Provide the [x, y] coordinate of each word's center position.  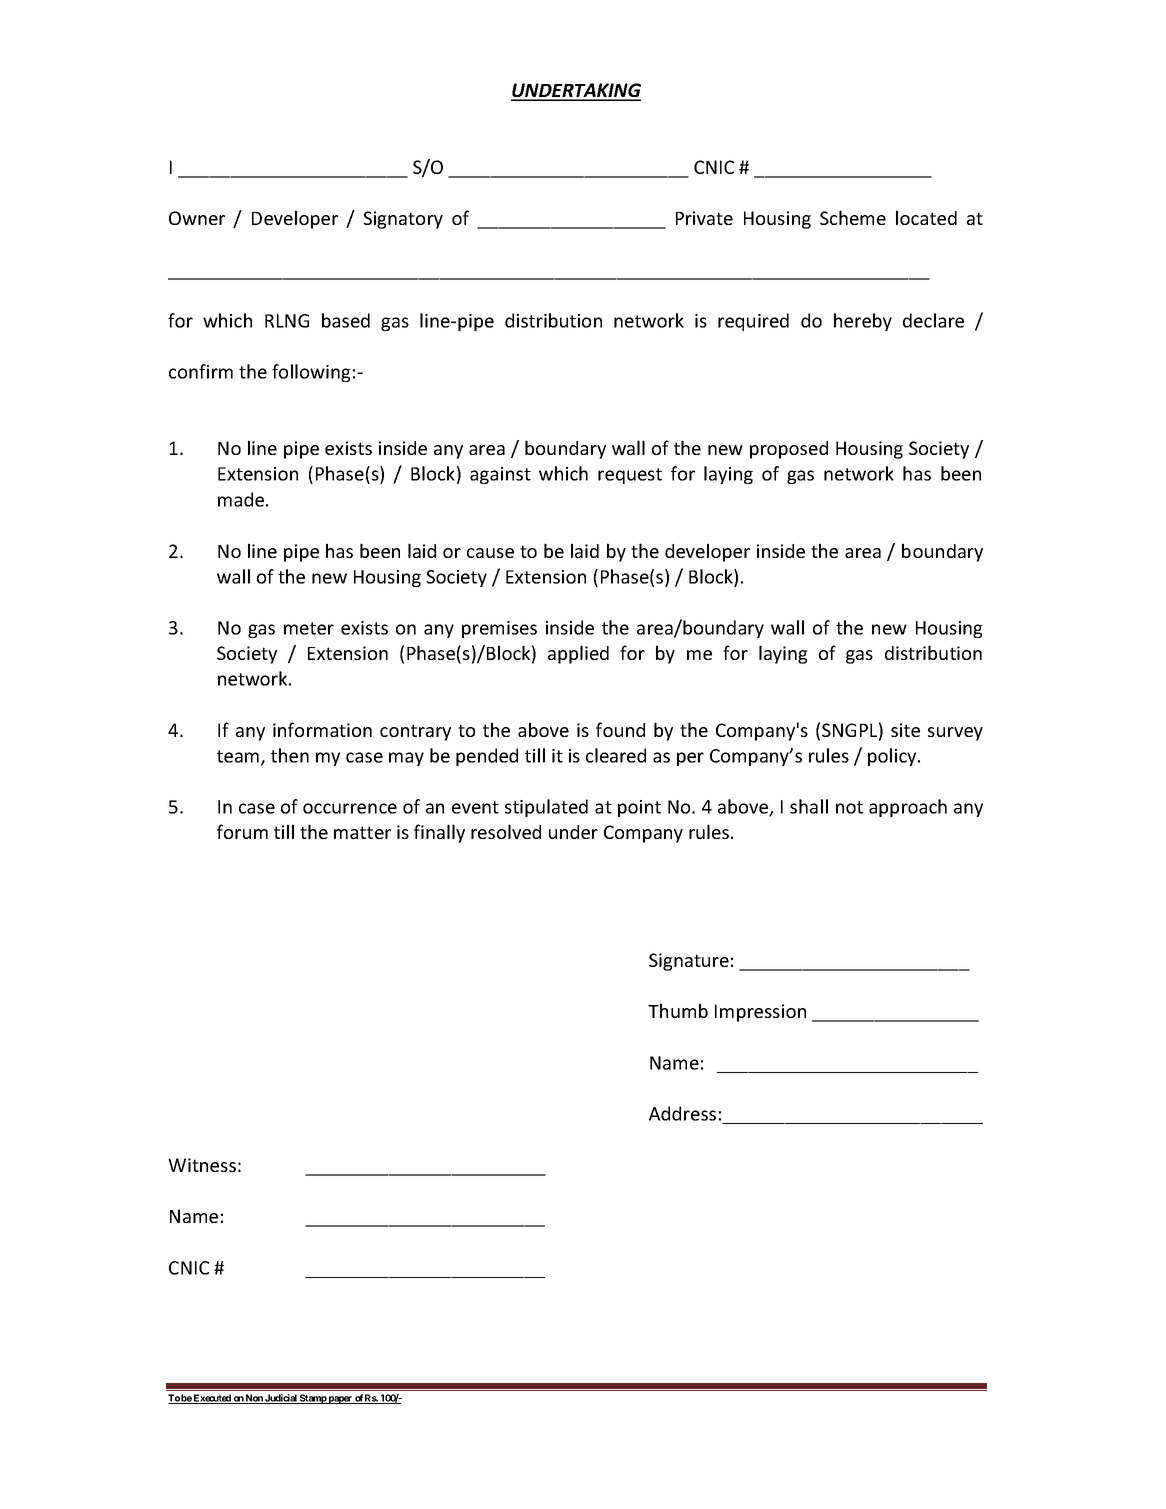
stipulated [546, 808]
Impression [760, 1013]
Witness [202, 1165]
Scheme [853, 217]
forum [242, 831]
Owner [197, 218]
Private [704, 218]
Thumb [678, 1010]
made [241, 499]
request [630, 476]
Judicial [281, 1399]
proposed [789, 450]
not [849, 807]
